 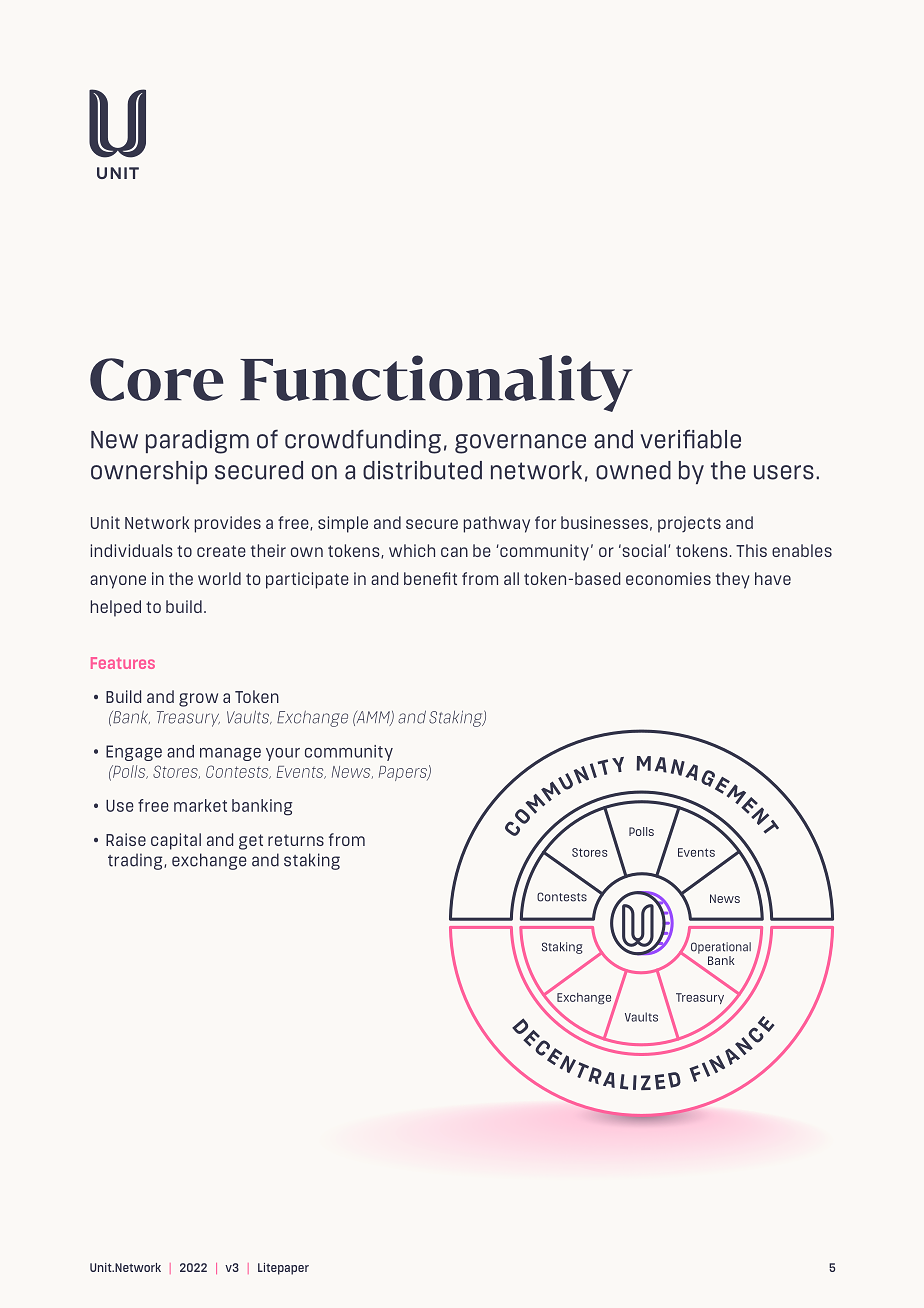 What do you see at coordinates (136, 861) in the screenshot?
I see `trading` at bounding box center [136, 861].
